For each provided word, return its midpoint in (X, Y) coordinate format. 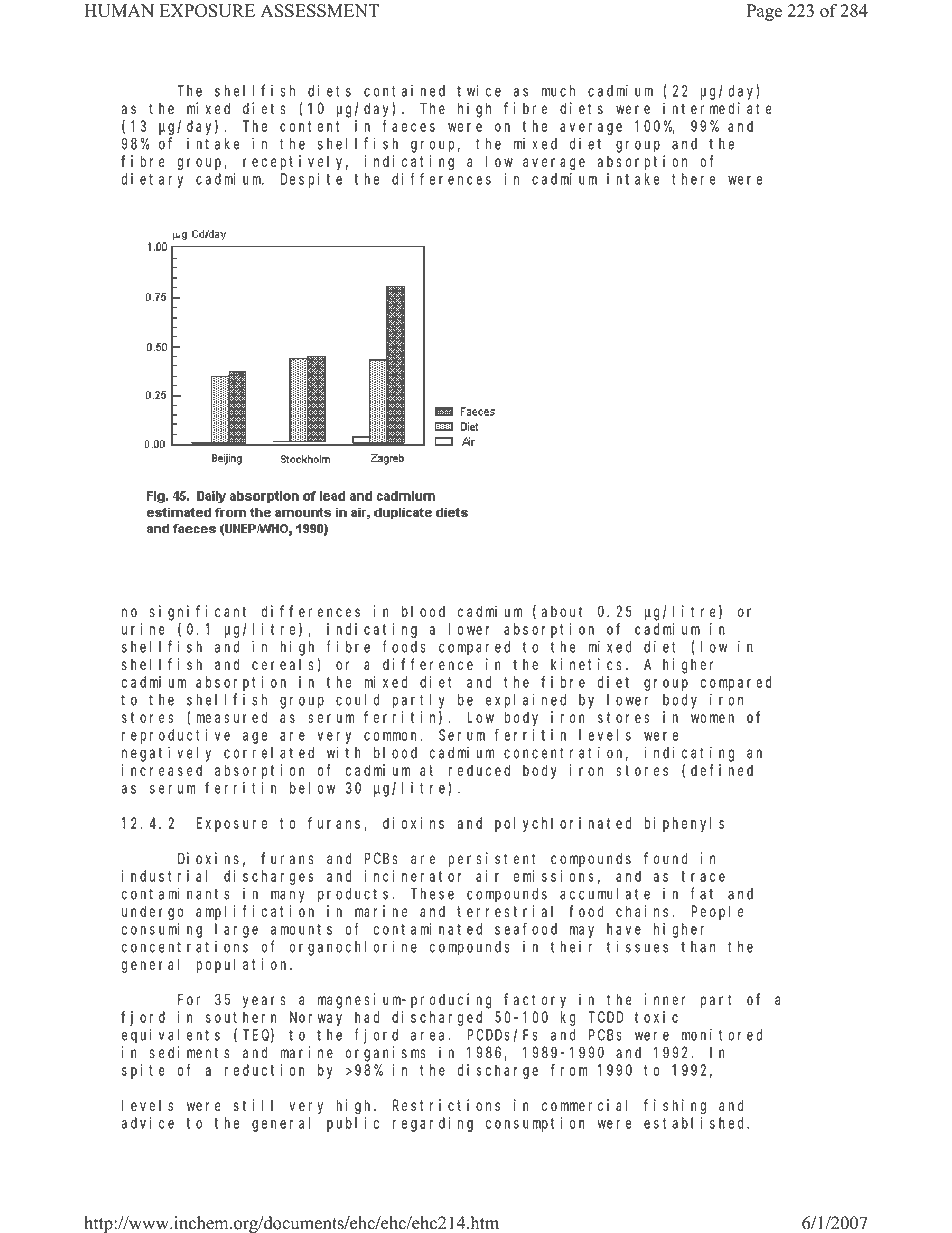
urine (143, 629)
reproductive (176, 736)
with (344, 752)
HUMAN (119, 11)
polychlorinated (563, 824)
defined (722, 770)
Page (764, 12)
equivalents (171, 1036)
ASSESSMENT (320, 11)
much (558, 91)
